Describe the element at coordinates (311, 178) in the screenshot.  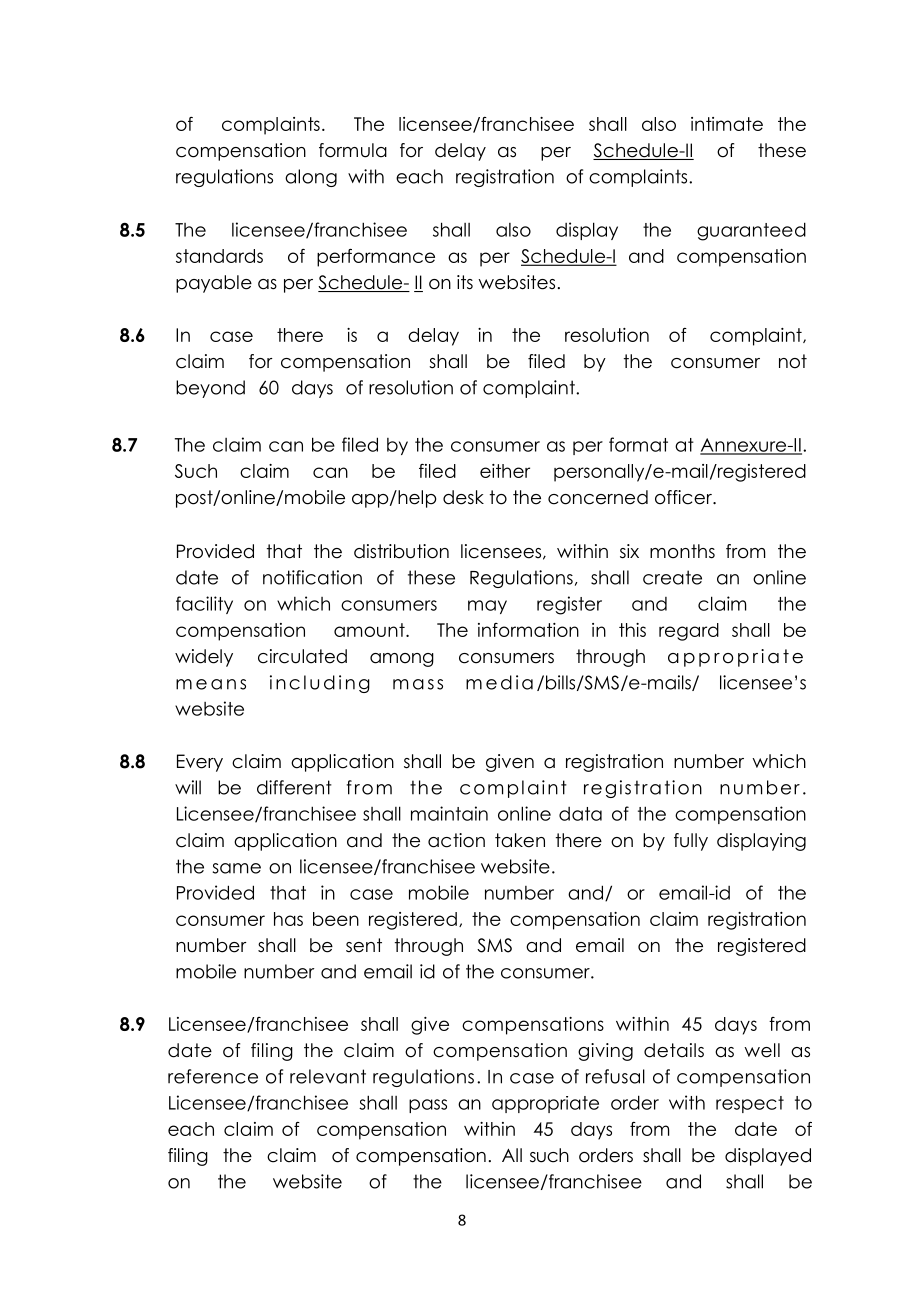
I see `along` at that location.
